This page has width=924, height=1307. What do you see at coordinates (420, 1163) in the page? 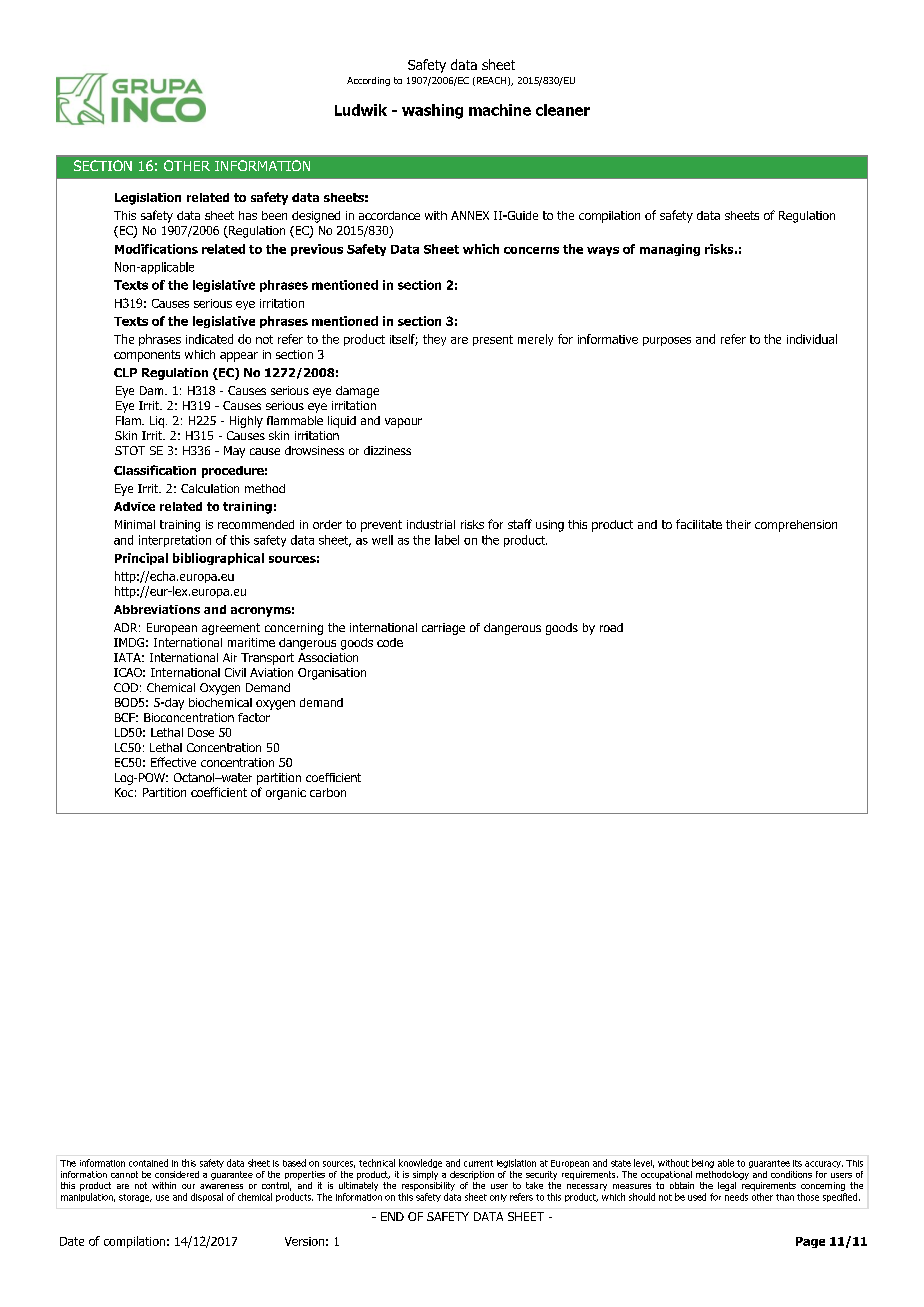
I see `knowledge` at bounding box center [420, 1163].
